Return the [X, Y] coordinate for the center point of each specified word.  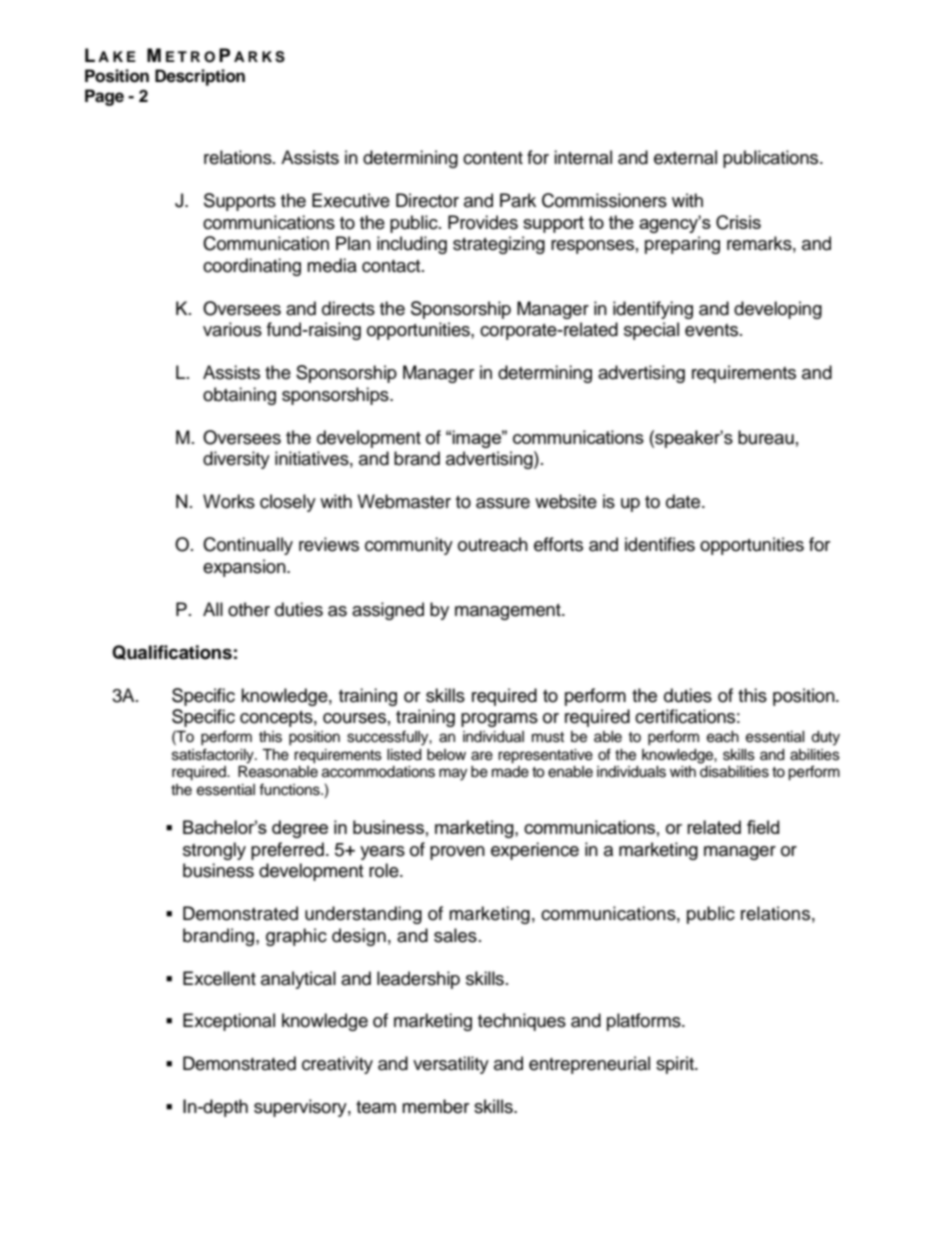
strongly [214, 851]
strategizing [499, 245]
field [763, 827]
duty [825, 738]
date [684, 501]
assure [503, 503]
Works [229, 501]
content [493, 158]
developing [778, 310]
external [685, 157]
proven [457, 853]
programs [499, 720]
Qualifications [172, 652]
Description [200, 77]
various [232, 329]
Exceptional [229, 1022]
